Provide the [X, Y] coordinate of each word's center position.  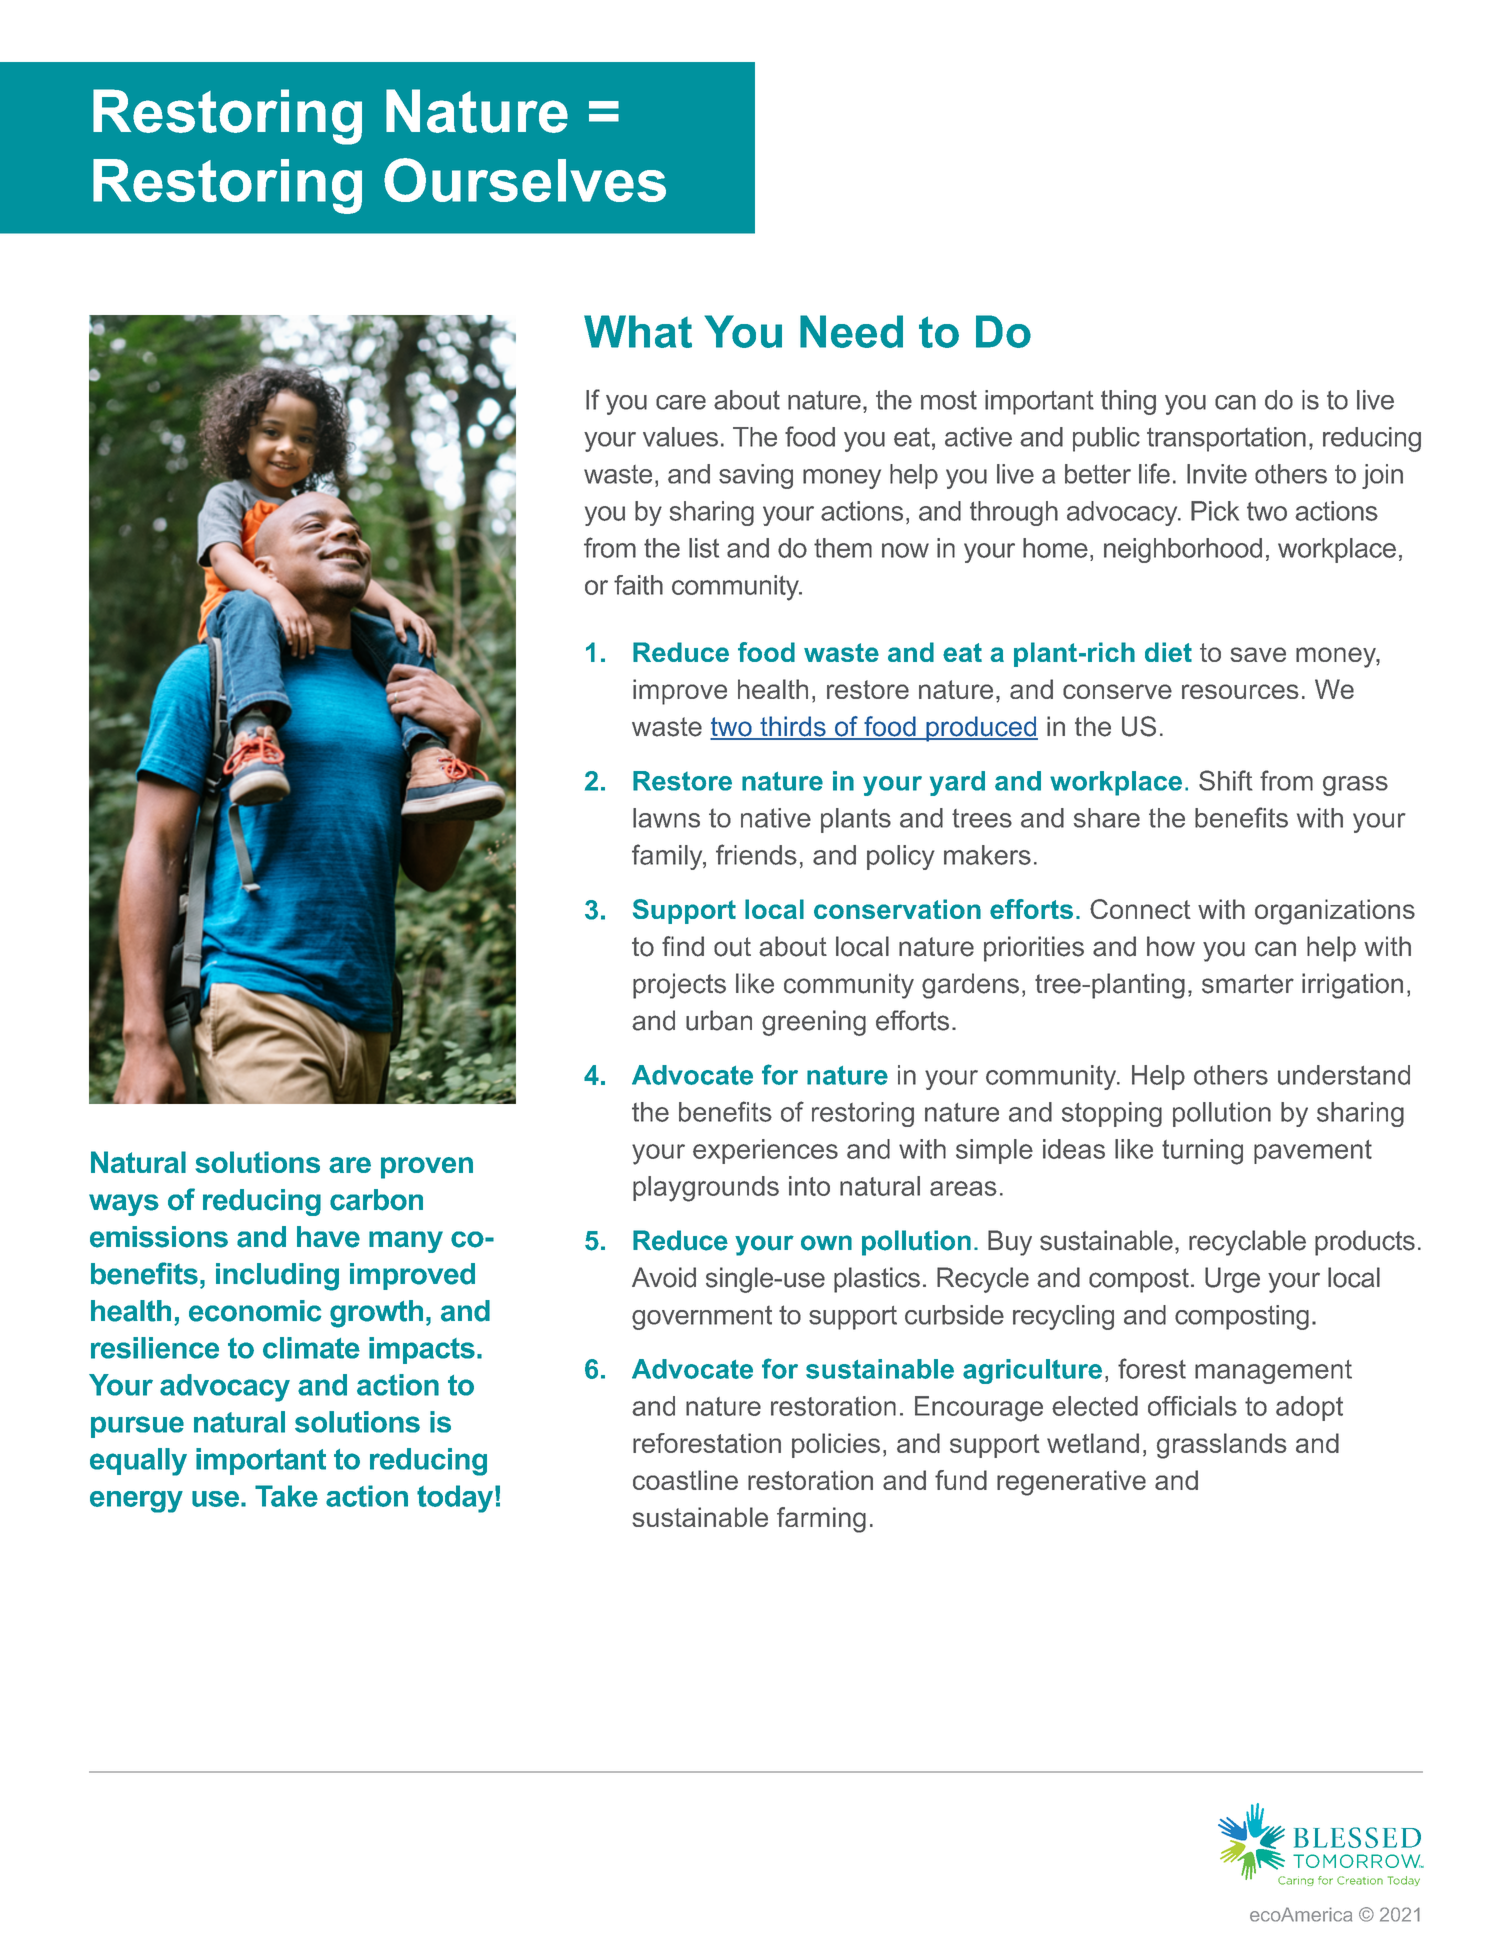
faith [638, 585]
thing [1128, 402]
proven [427, 1168]
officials [1192, 1406]
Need [851, 331]
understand [1344, 1075]
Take [286, 1496]
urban [719, 1020]
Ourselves [525, 180]
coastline [685, 1480]
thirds [793, 727]
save [1258, 654]
